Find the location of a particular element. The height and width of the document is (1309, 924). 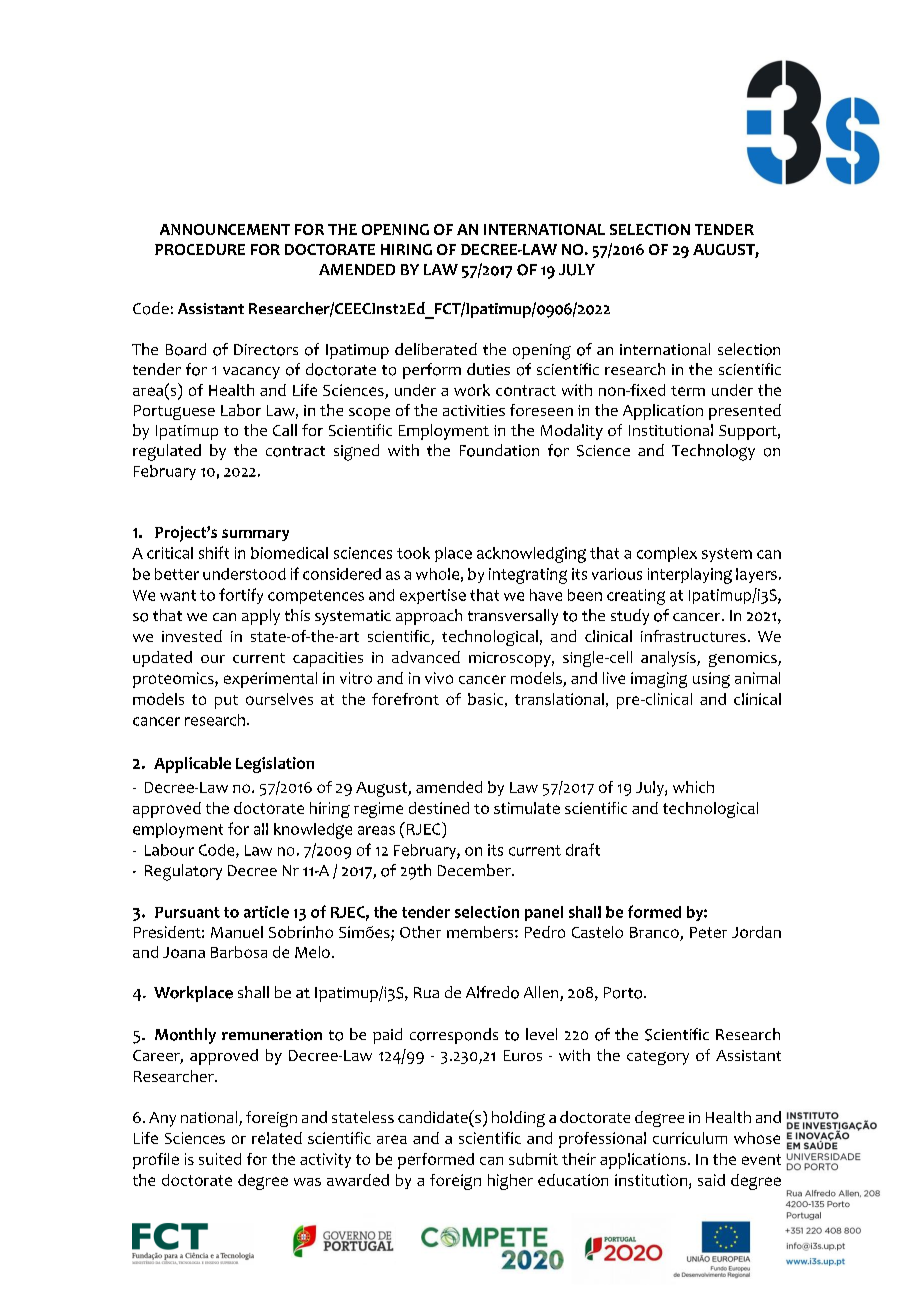

PROCEDURE is located at coordinates (200, 249).
